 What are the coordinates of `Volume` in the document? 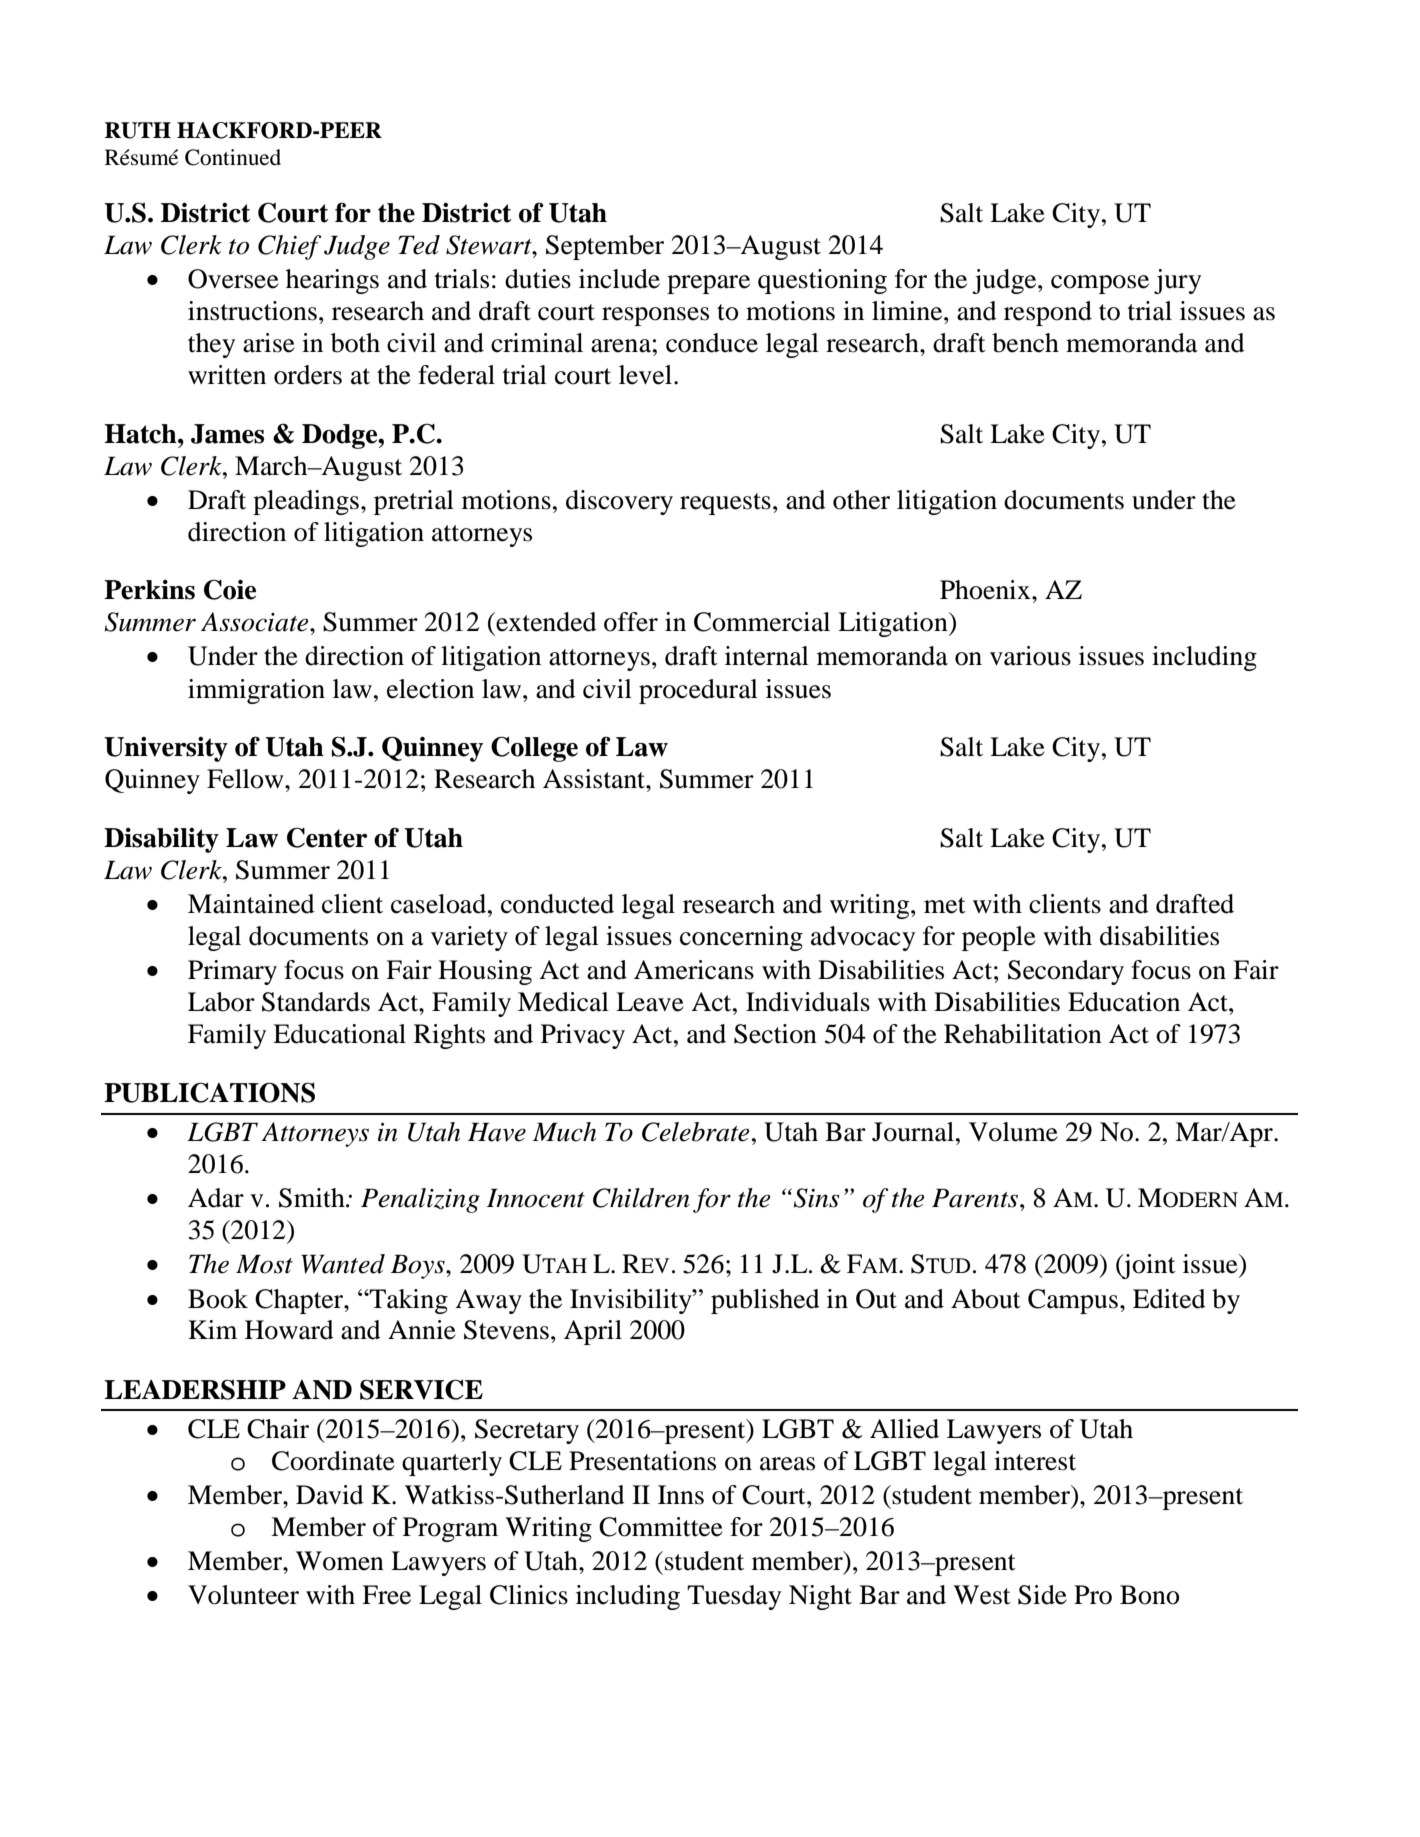 It's located at (1013, 1132).
